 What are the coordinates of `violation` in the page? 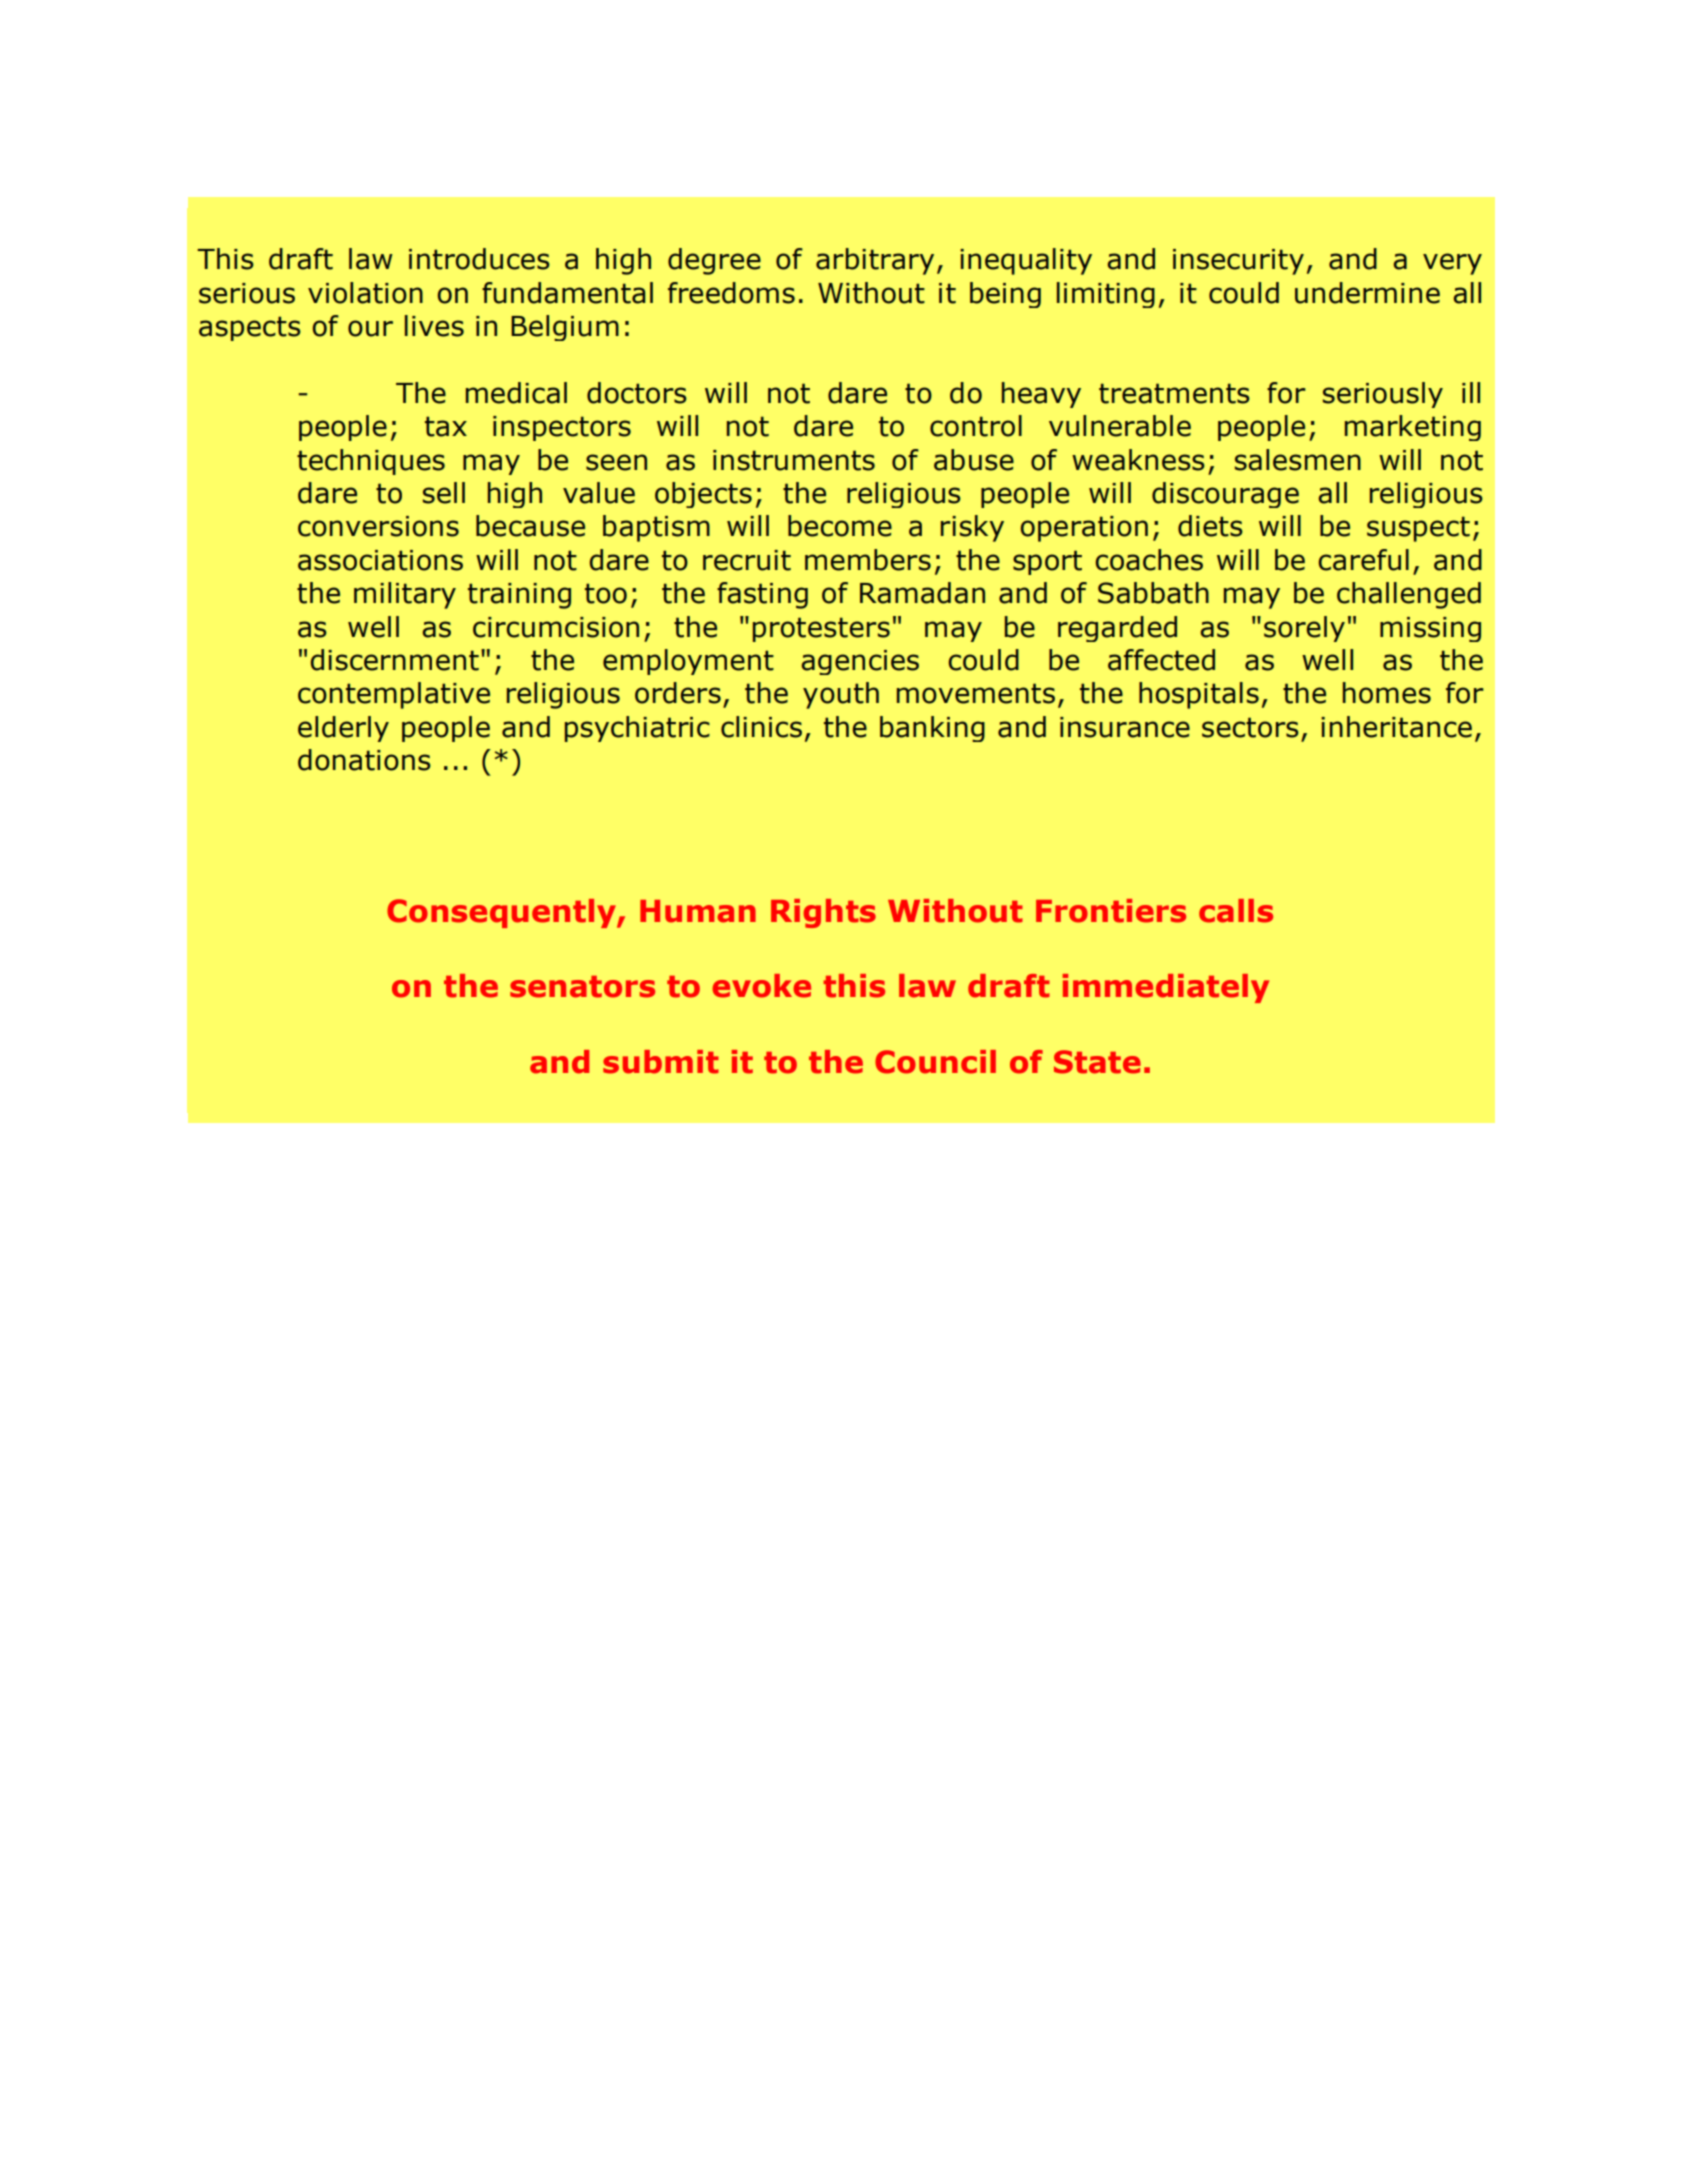 It's located at (365, 293).
